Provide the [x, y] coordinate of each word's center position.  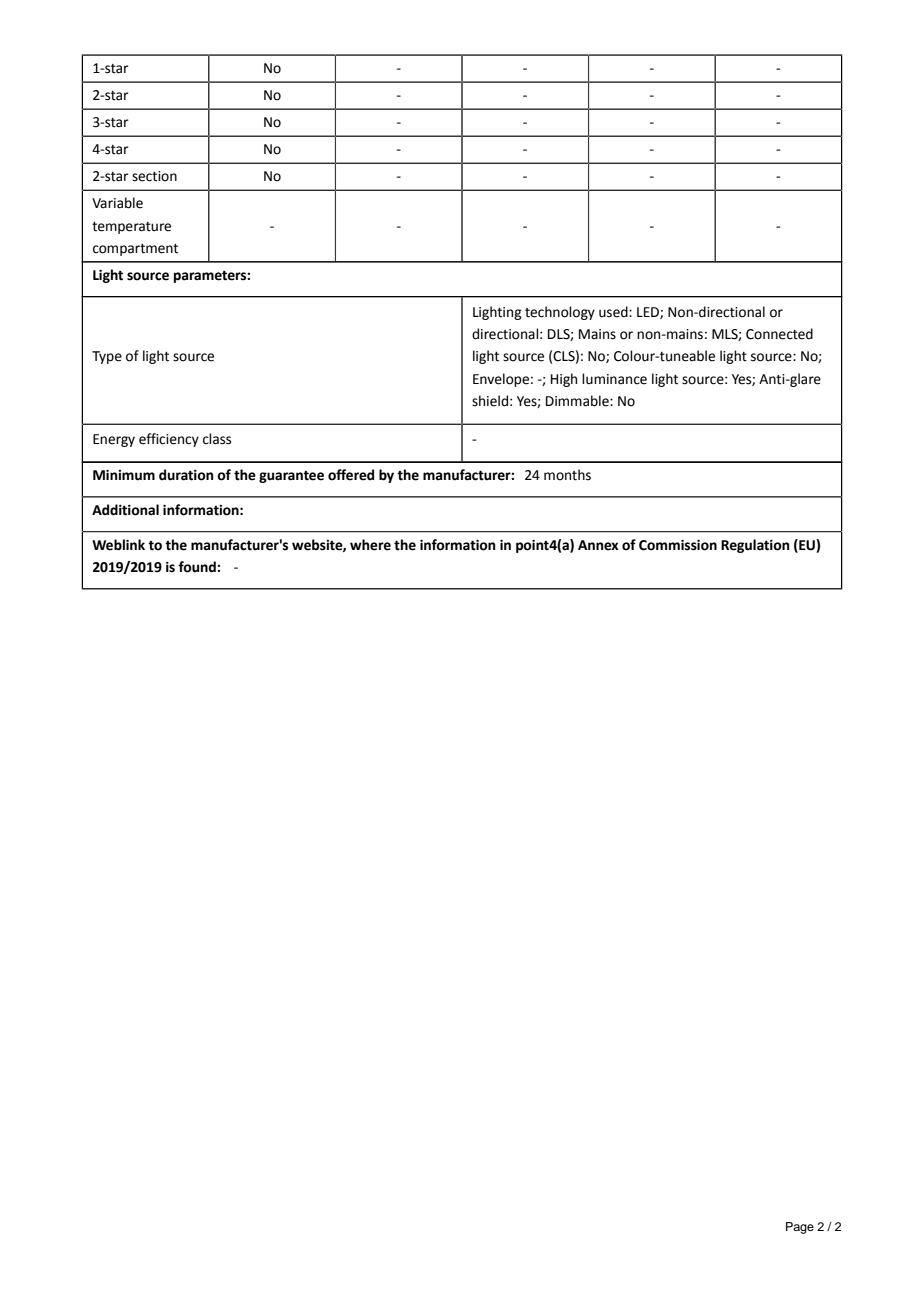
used [614, 312]
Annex [598, 545]
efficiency [169, 440]
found [198, 567]
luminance [614, 379]
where [370, 545]
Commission [678, 545]
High [564, 380]
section [154, 176]
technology [560, 313]
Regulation [755, 546]
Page [800, 1228]
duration [186, 475]
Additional [125, 510]
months [567, 475]
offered [351, 475]
